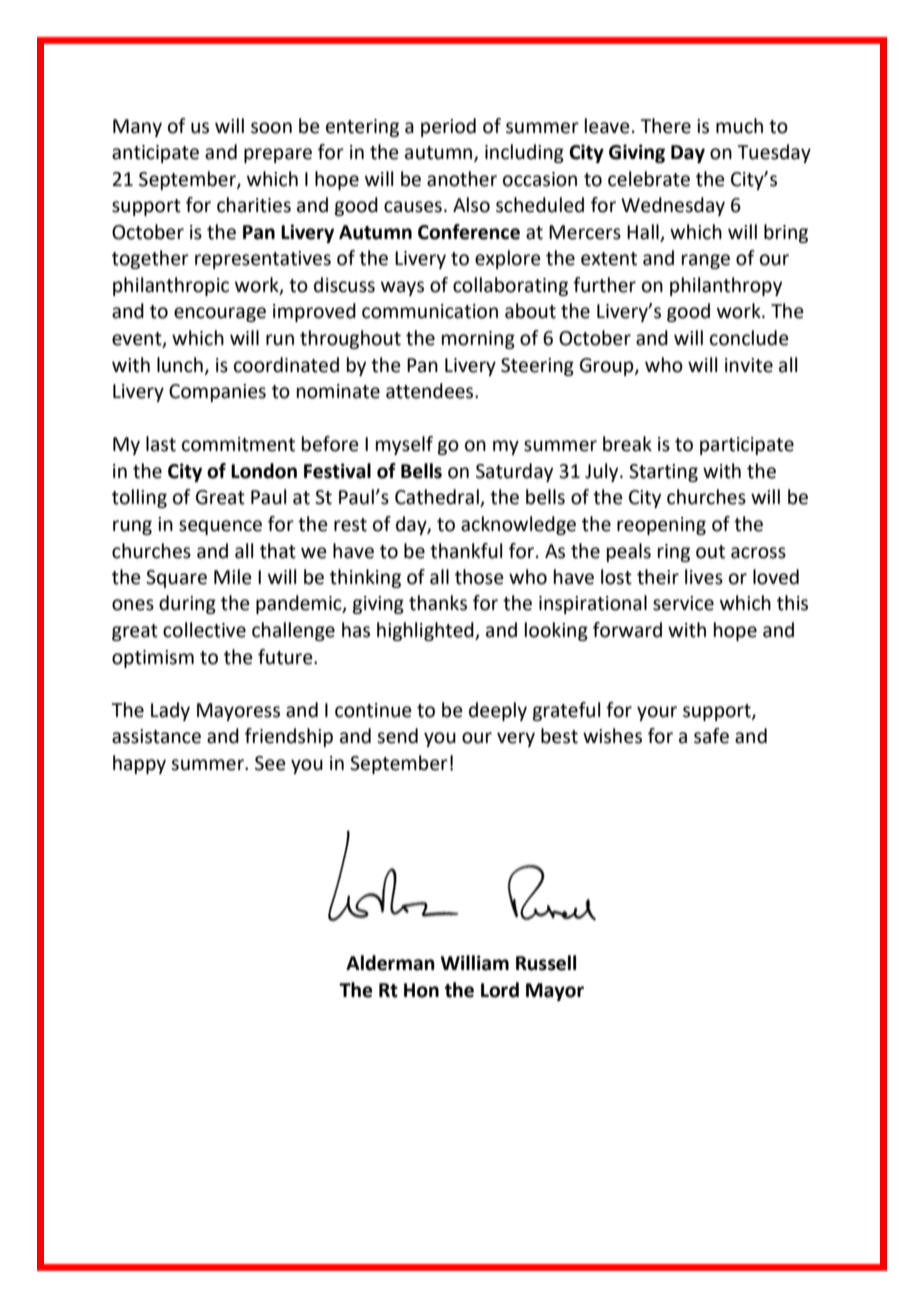  What do you see at coordinates (739, 126) in the document?
I see `much` at bounding box center [739, 126].
